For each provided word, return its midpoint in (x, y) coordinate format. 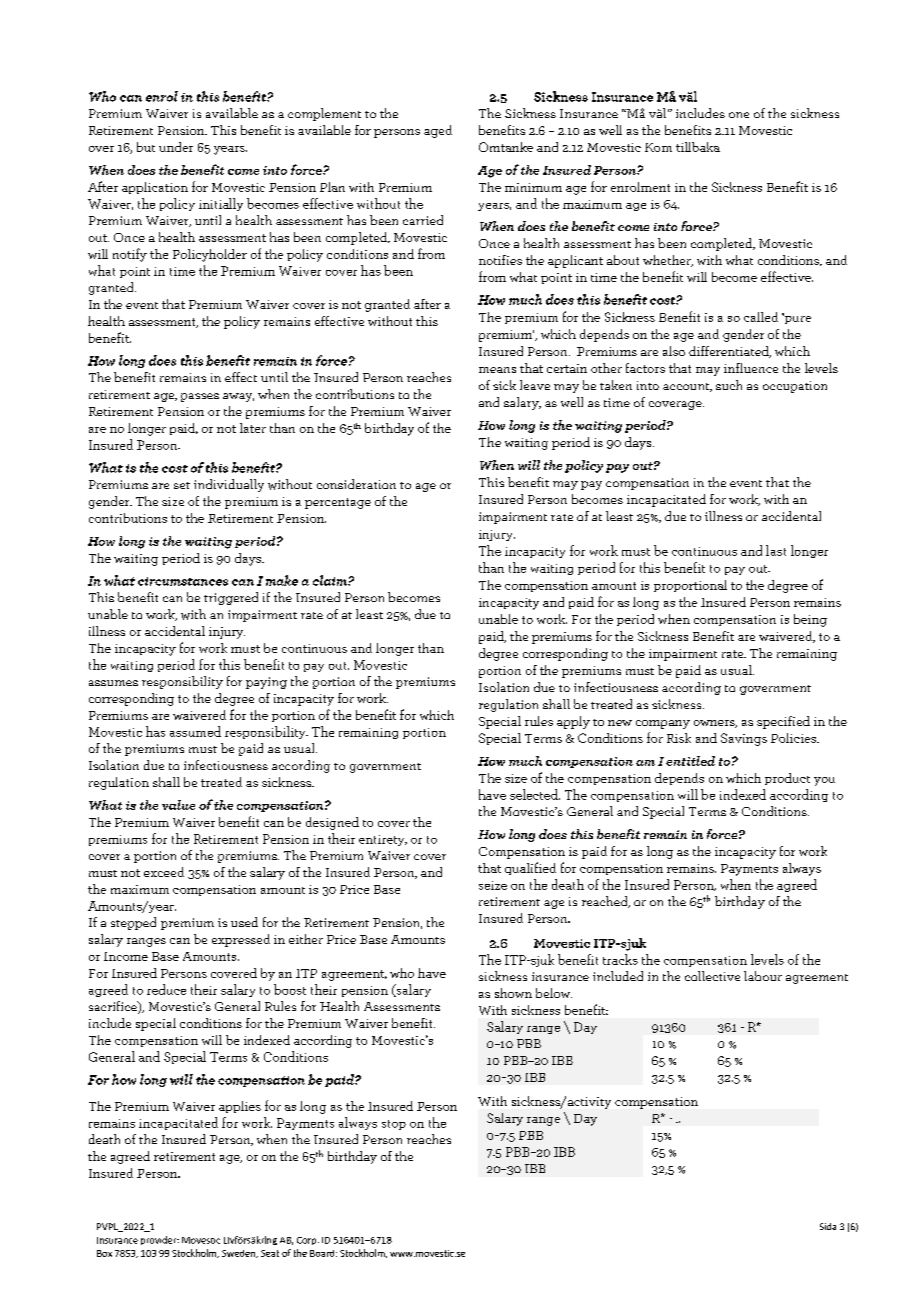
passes (200, 397)
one (739, 115)
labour (763, 976)
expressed (241, 940)
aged (438, 131)
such (729, 385)
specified (783, 722)
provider (160, 1240)
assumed (195, 731)
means (497, 370)
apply (573, 722)
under (176, 147)
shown (513, 993)
